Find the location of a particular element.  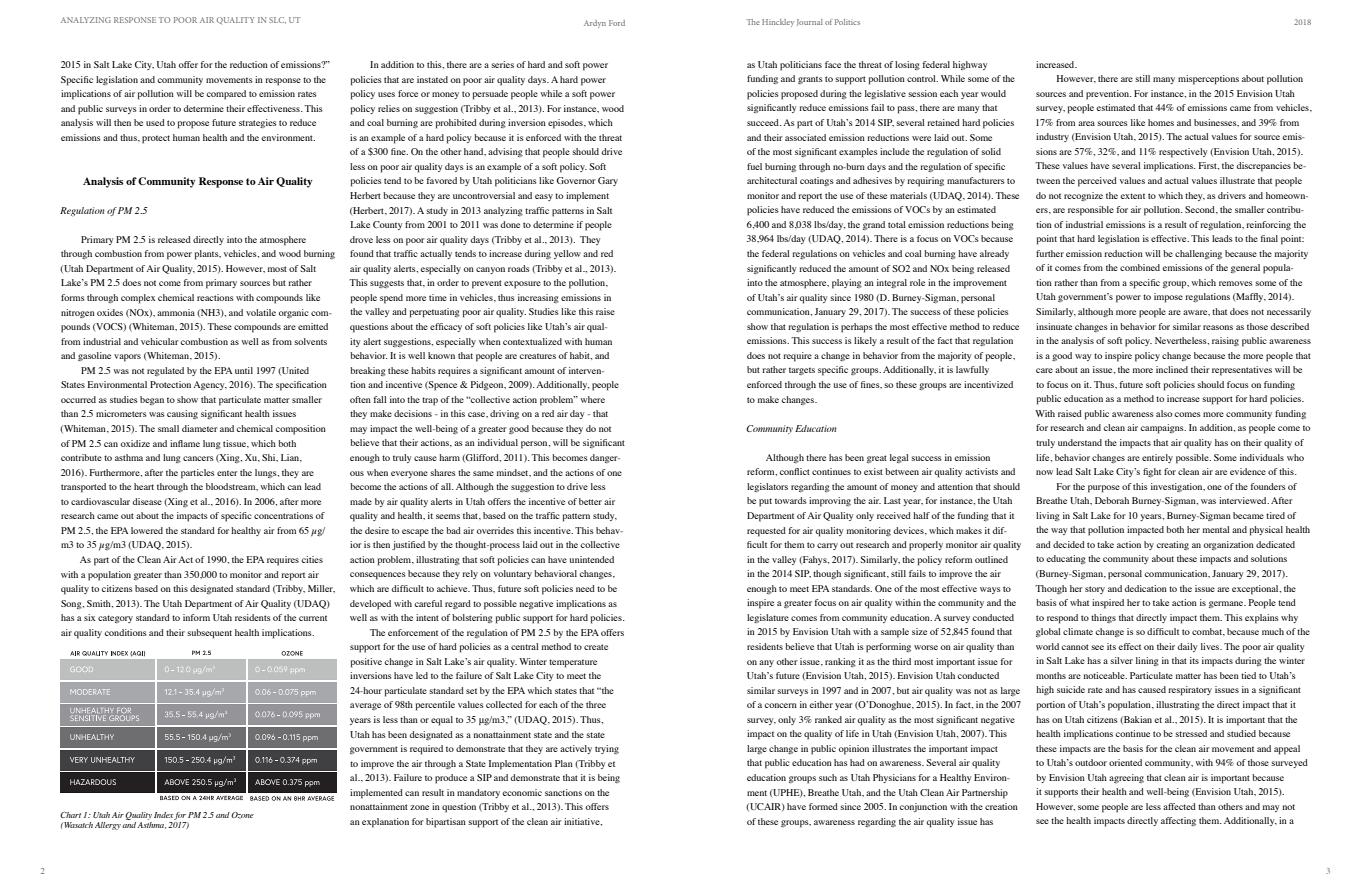

where is located at coordinates (593, 399).
